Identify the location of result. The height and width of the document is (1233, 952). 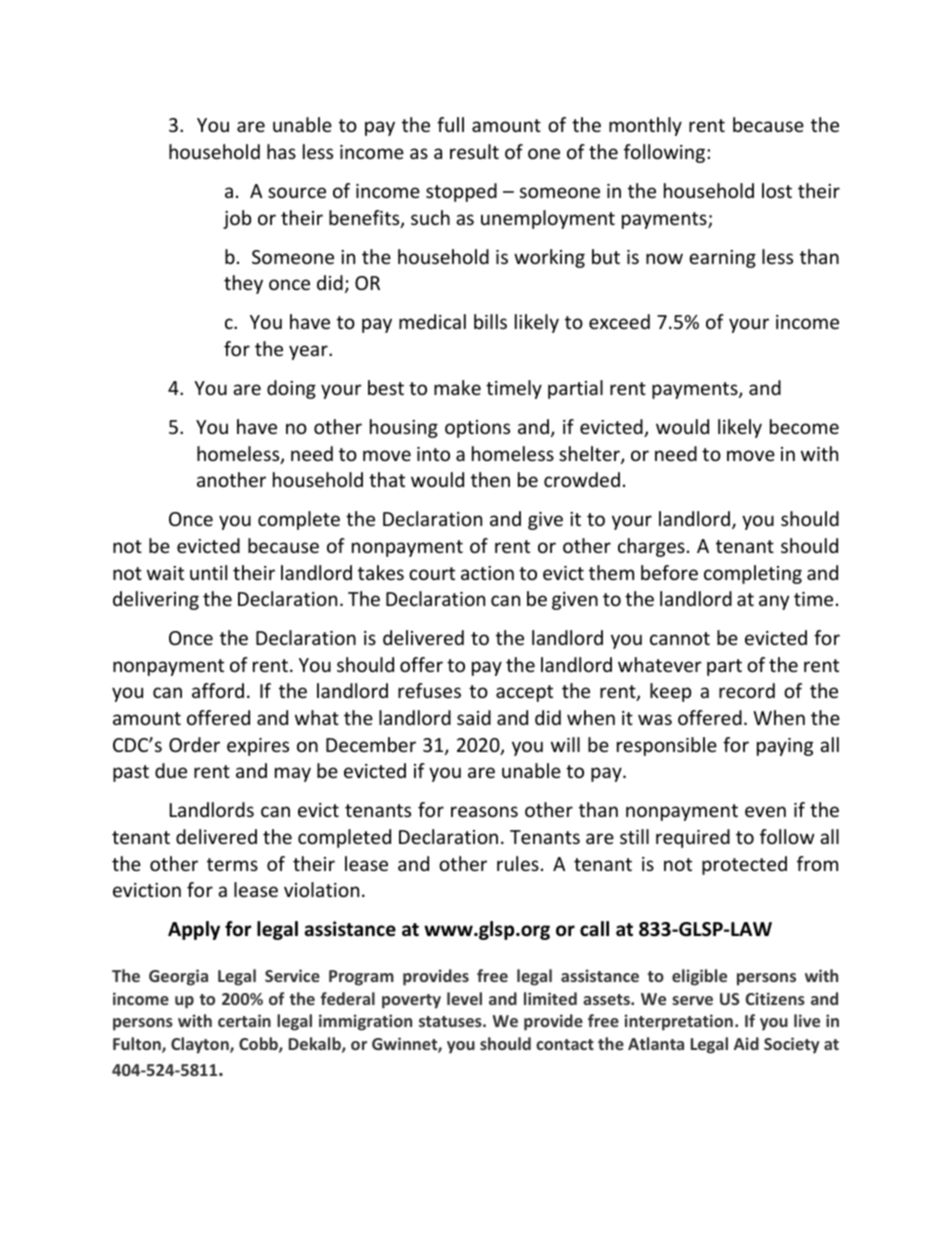
(474, 151).
